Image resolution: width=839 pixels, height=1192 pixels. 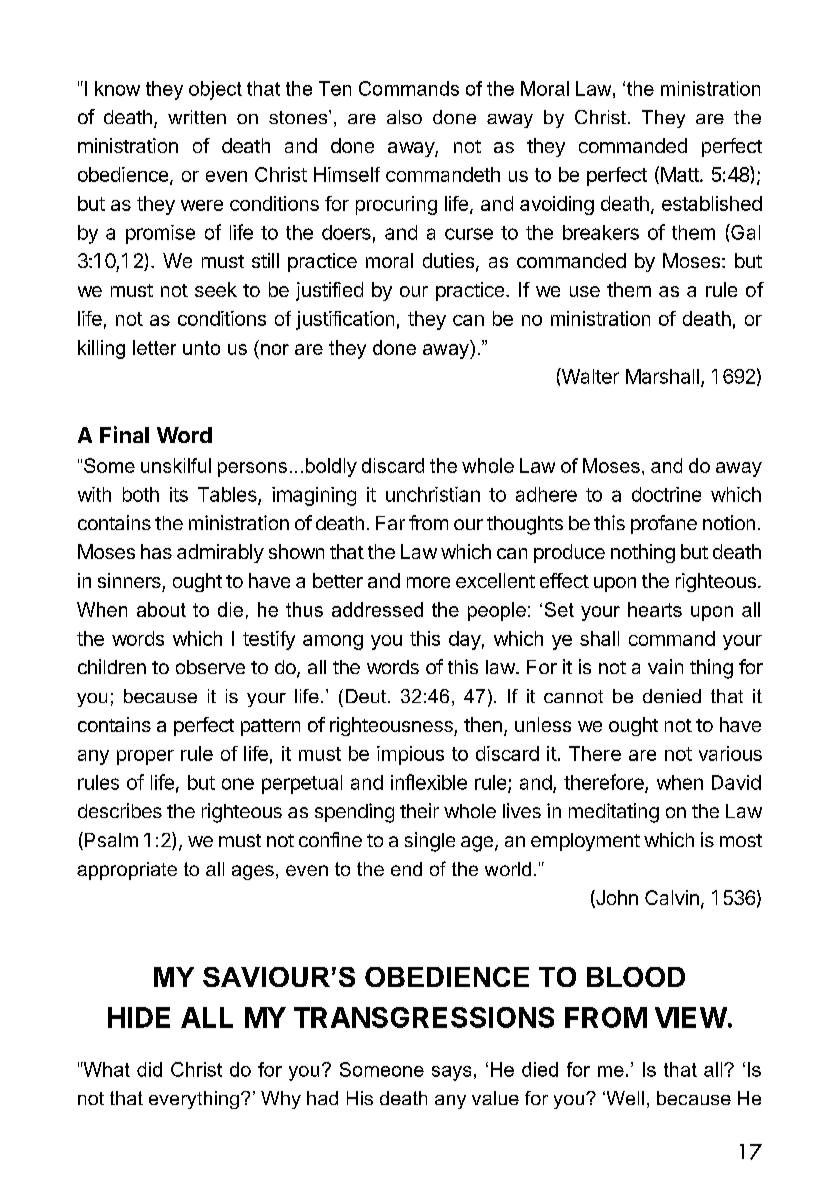 I want to click on says, so click(x=451, y=1073).
